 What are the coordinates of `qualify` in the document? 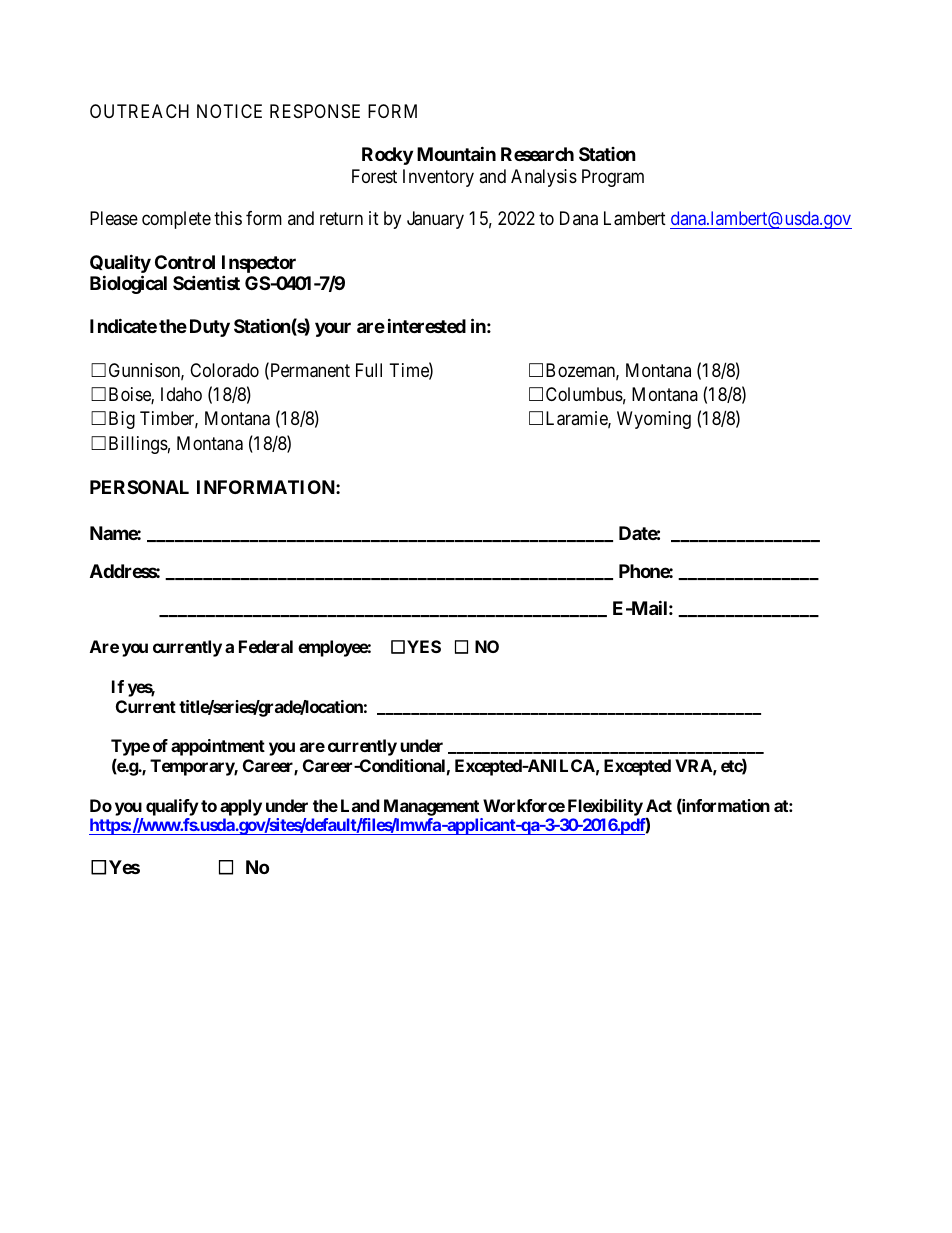 It's located at (172, 807).
